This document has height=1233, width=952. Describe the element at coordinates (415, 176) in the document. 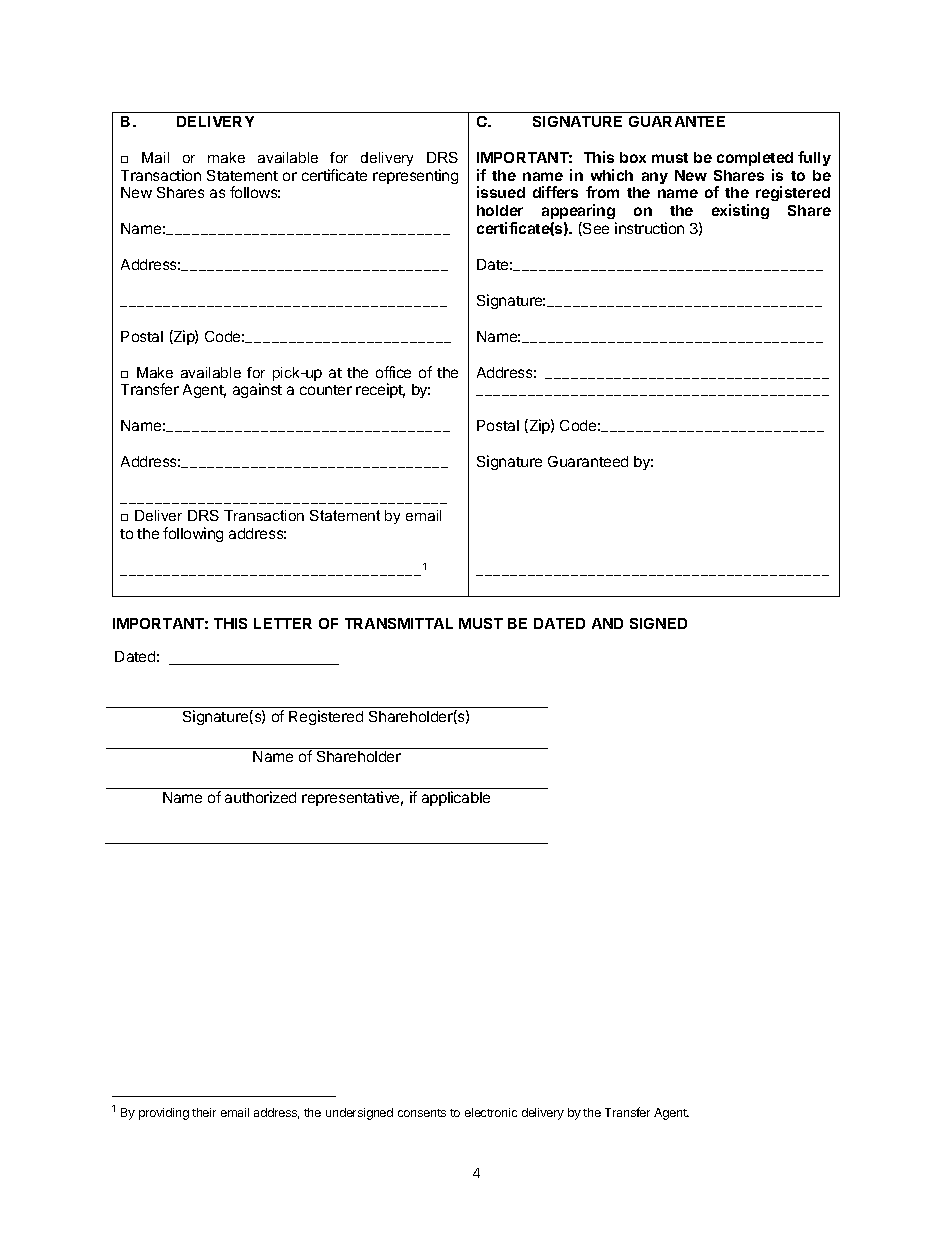

I see `representing` at that location.
